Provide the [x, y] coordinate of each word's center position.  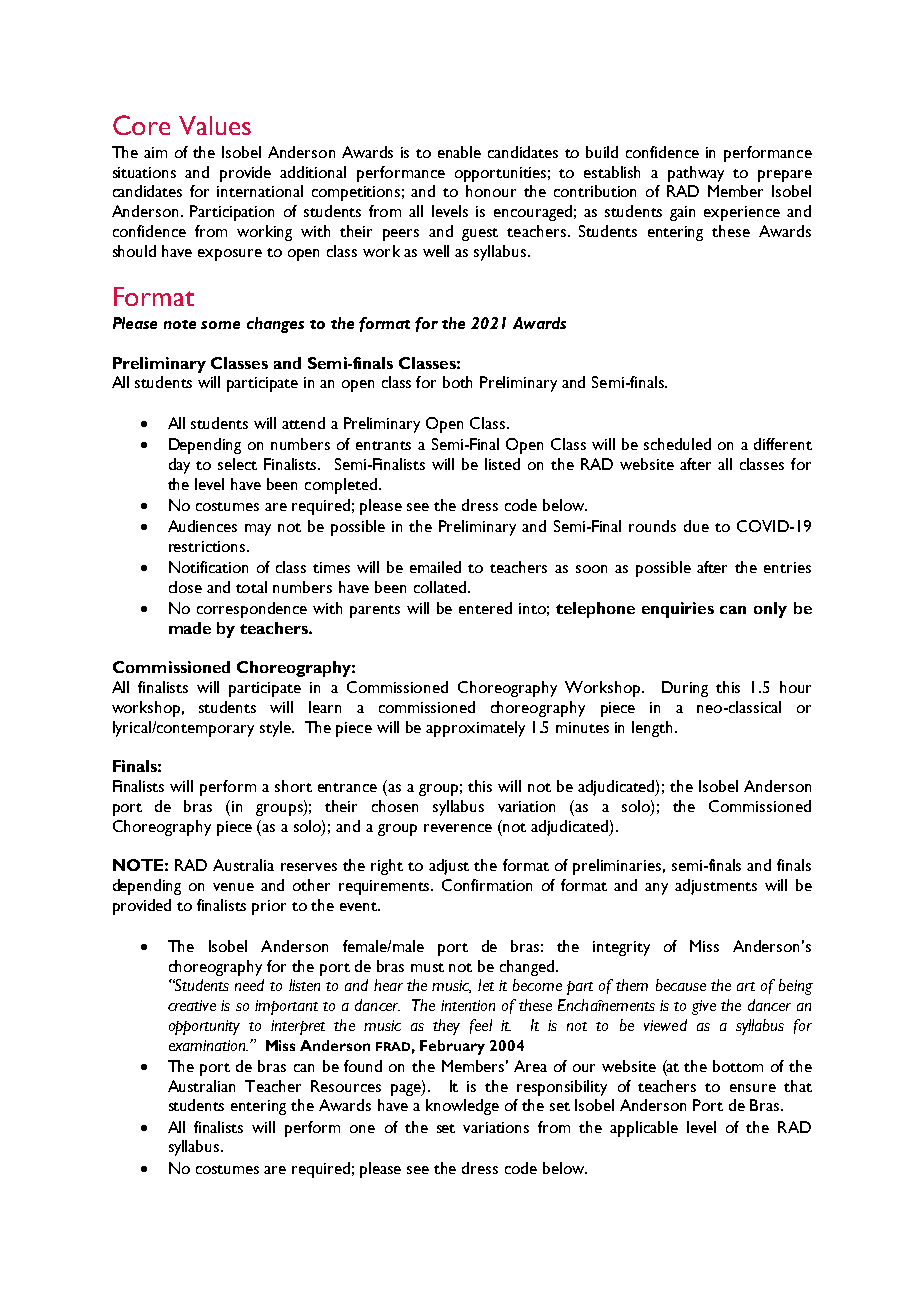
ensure [753, 1088]
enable [459, 152]
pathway [696, 174]
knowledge [462, 1107]
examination [208, 1045]
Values [215, 125]
